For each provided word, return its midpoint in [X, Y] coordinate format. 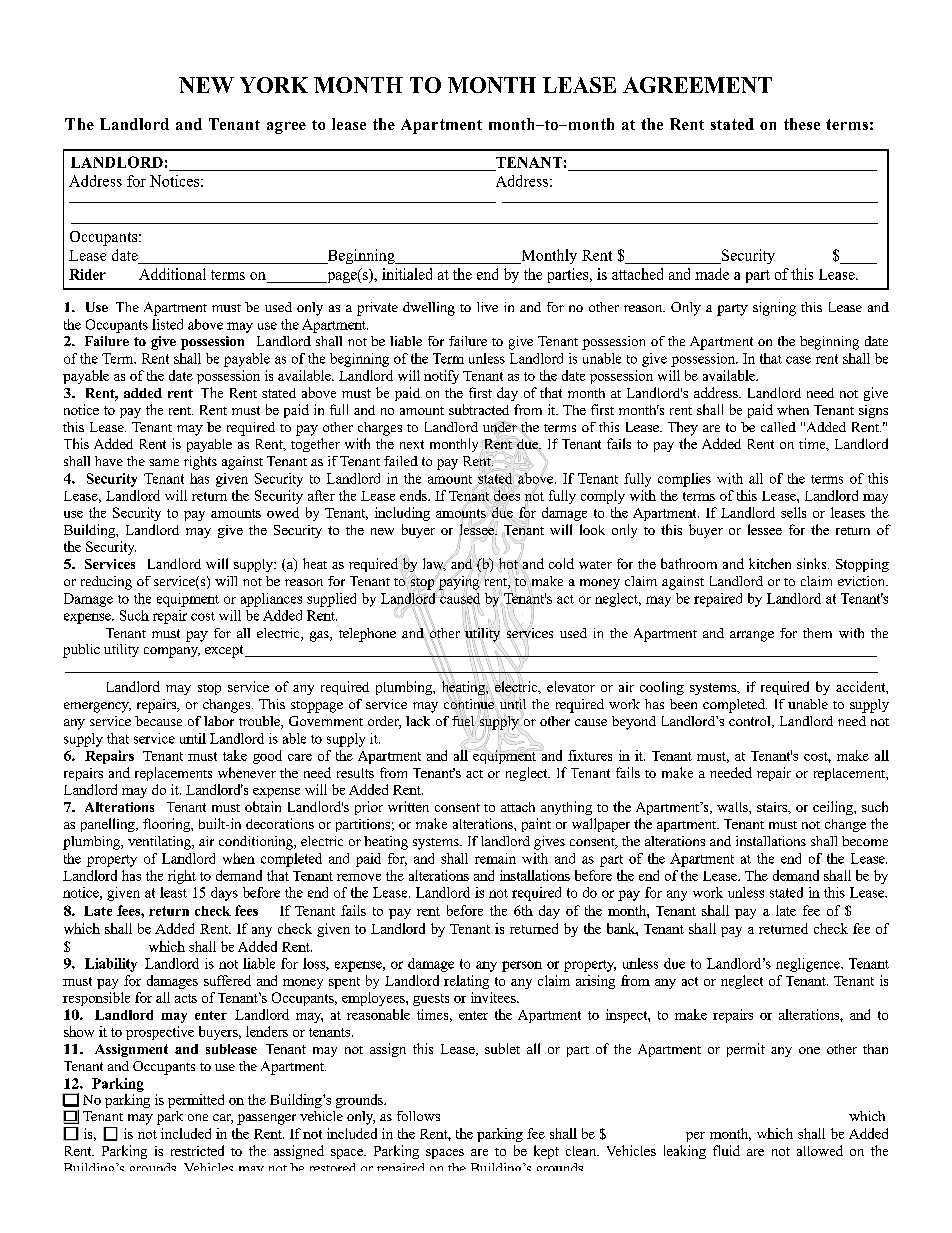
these [802, 124]
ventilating [160, 843]
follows [418, 1116]
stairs [773, 808]
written [408, 806]
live [487, 307]
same [164, 462]
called [778, 427]
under [501, 428]
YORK [274, 85]
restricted [197, 1150]
